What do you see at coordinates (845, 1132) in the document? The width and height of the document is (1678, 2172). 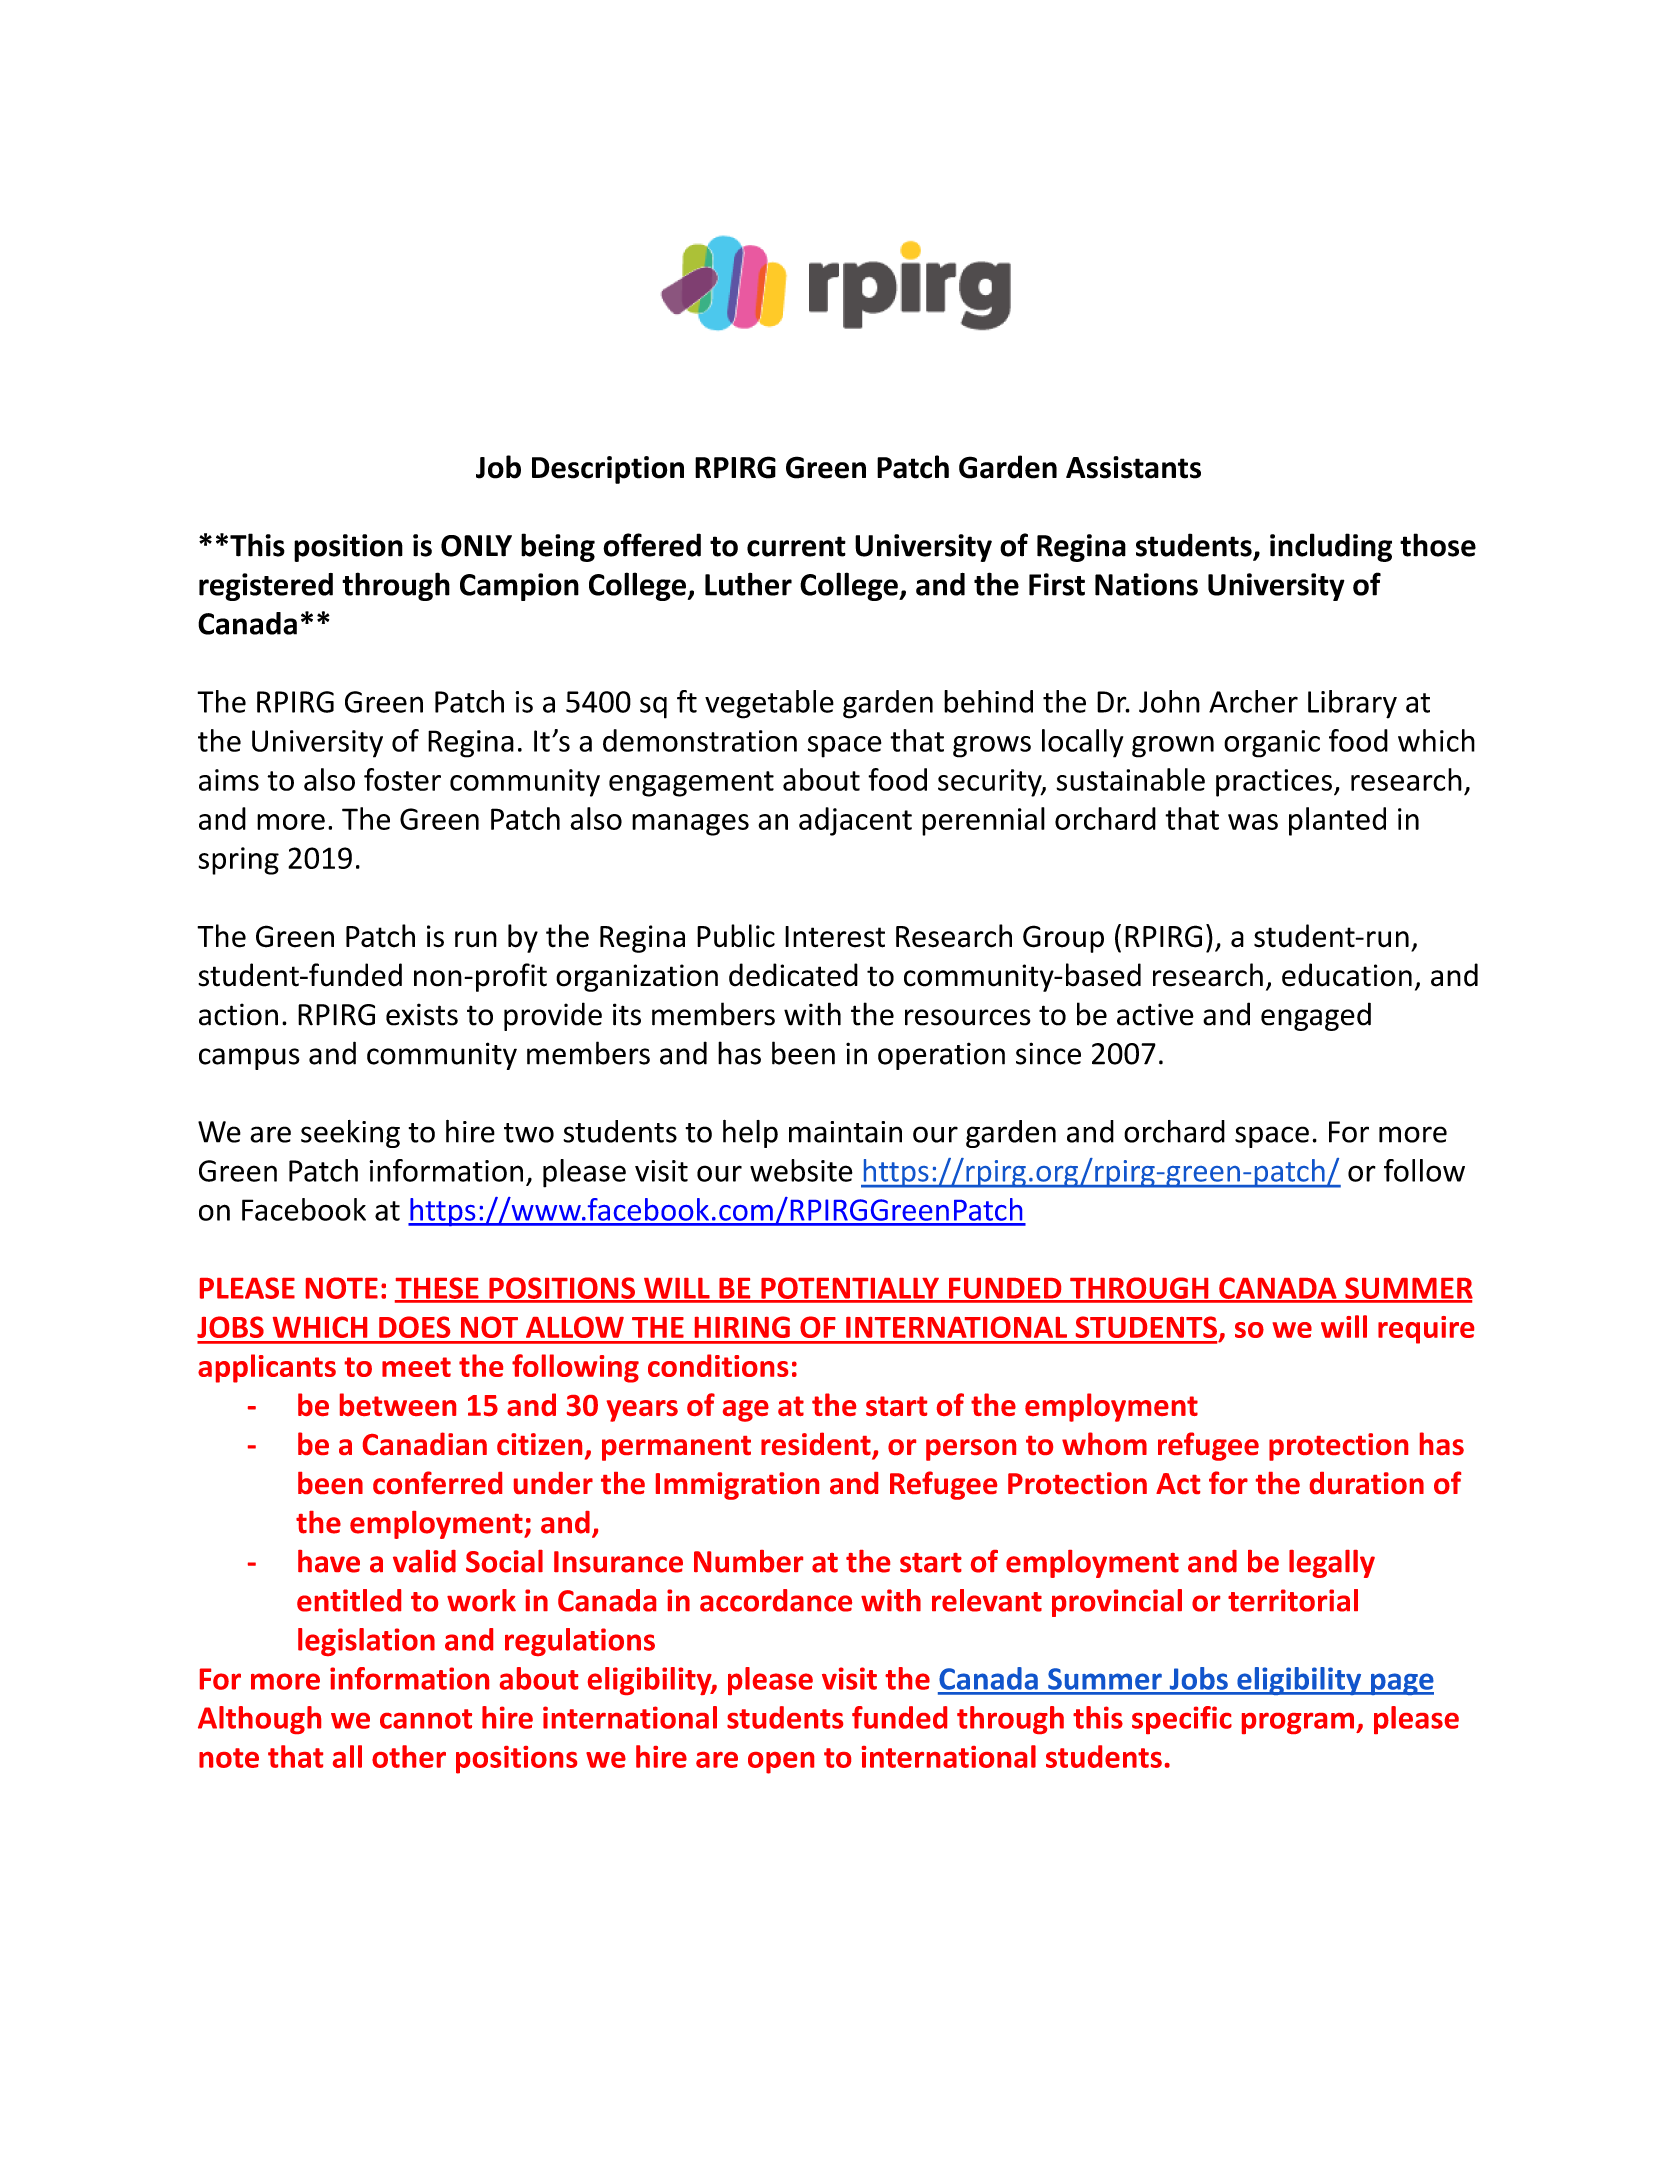 I see `maintain` at bounding box center [845, 1132].
